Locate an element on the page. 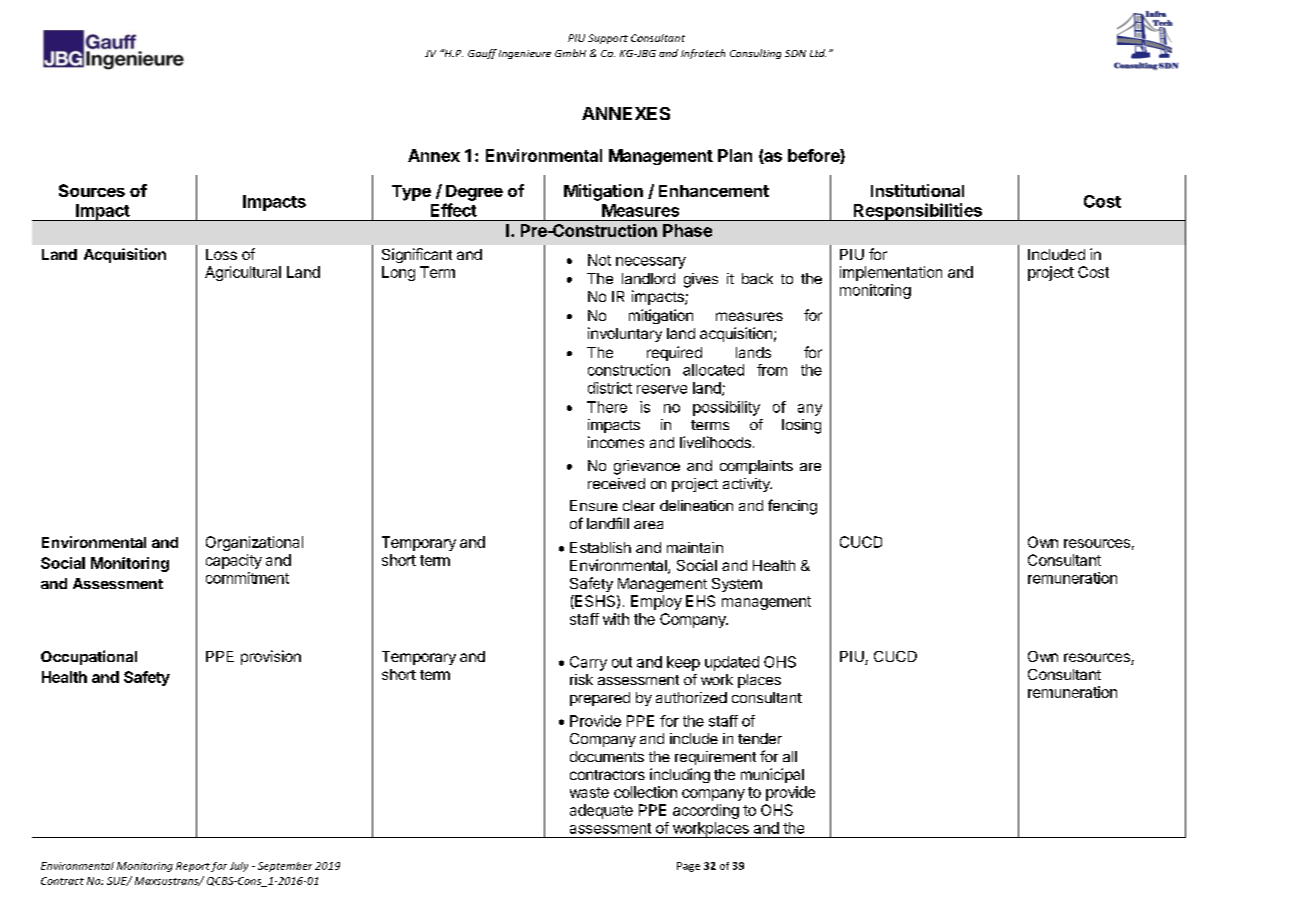 The width and height of the document is (1307, 924). with is located at coordinates (616, 619).
